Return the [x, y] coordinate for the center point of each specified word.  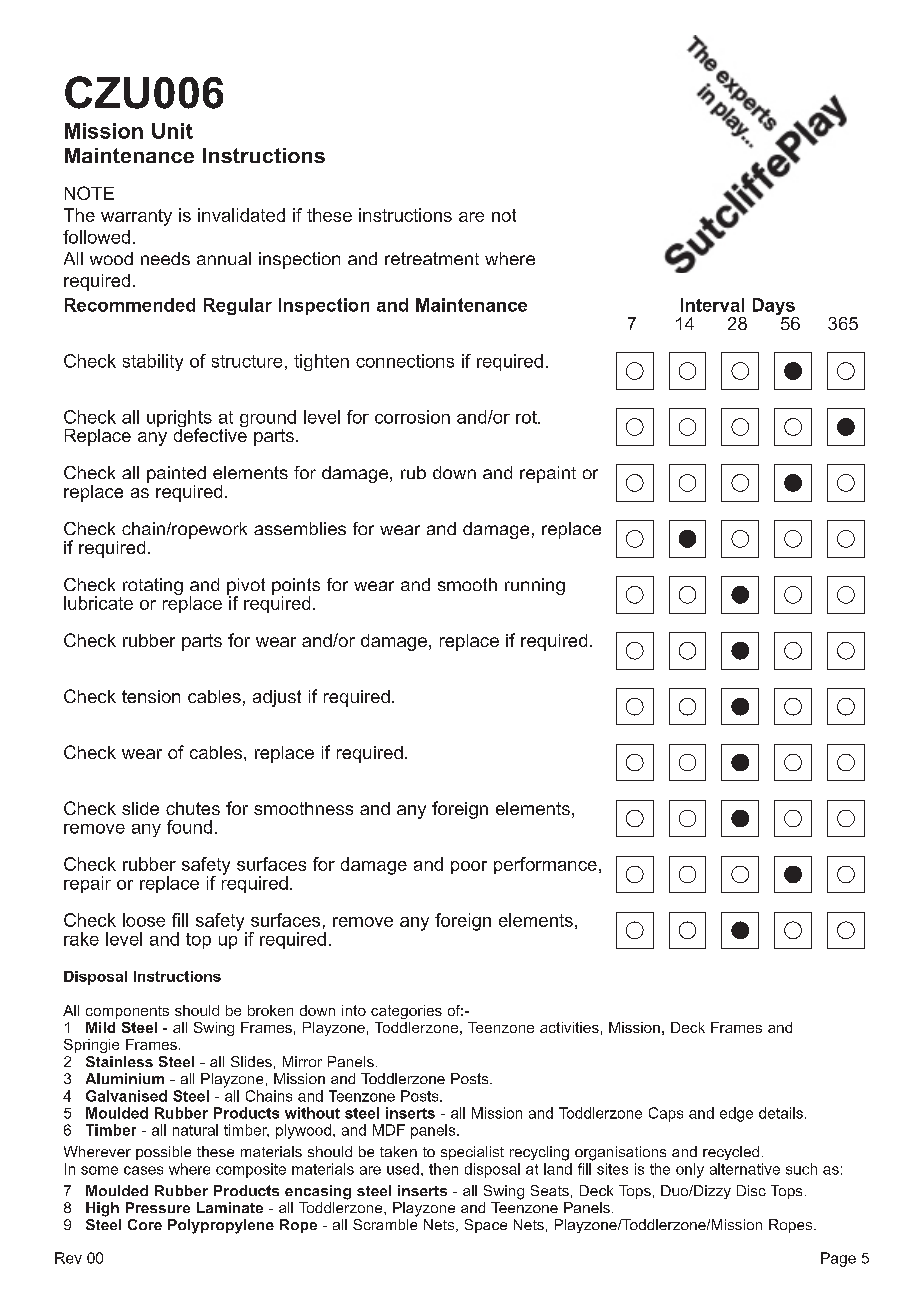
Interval [712, 305]
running [535, 586]
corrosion [412, 417]
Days [775, 308]
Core [145, 1224]
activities [569, 1027]
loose [144, 920]
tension [151, 696]
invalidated [241, 215]
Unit [172, 131]
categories [406, 1012]
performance [545, 865]
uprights [179, 420]
